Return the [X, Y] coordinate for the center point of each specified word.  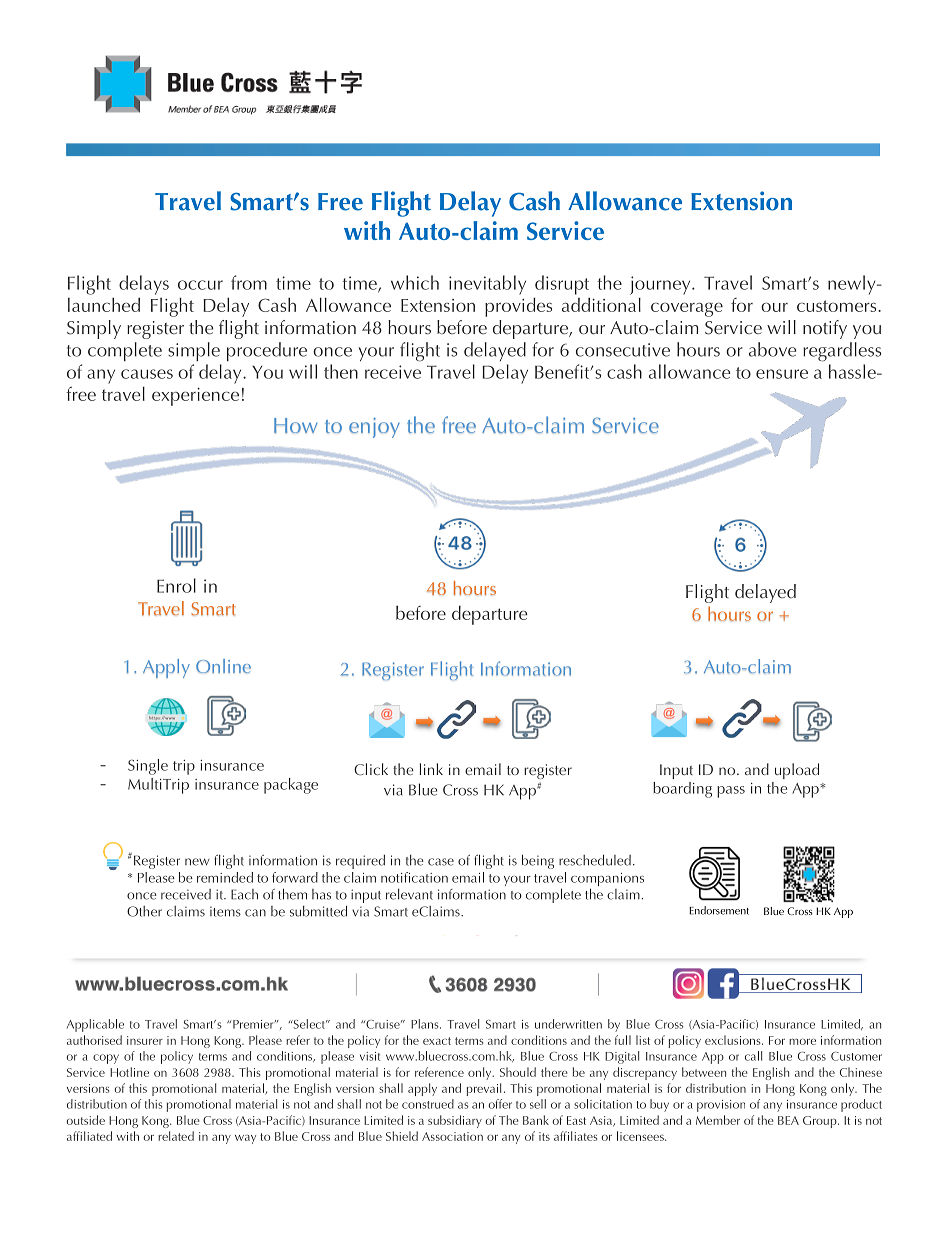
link [431, 769]
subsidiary [455, 1121]
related [176, 1136]
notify [825, 329]
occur [200, 285]
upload [797, 771]
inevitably [487, 285]
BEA [788, 1120]
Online [223, 666]
